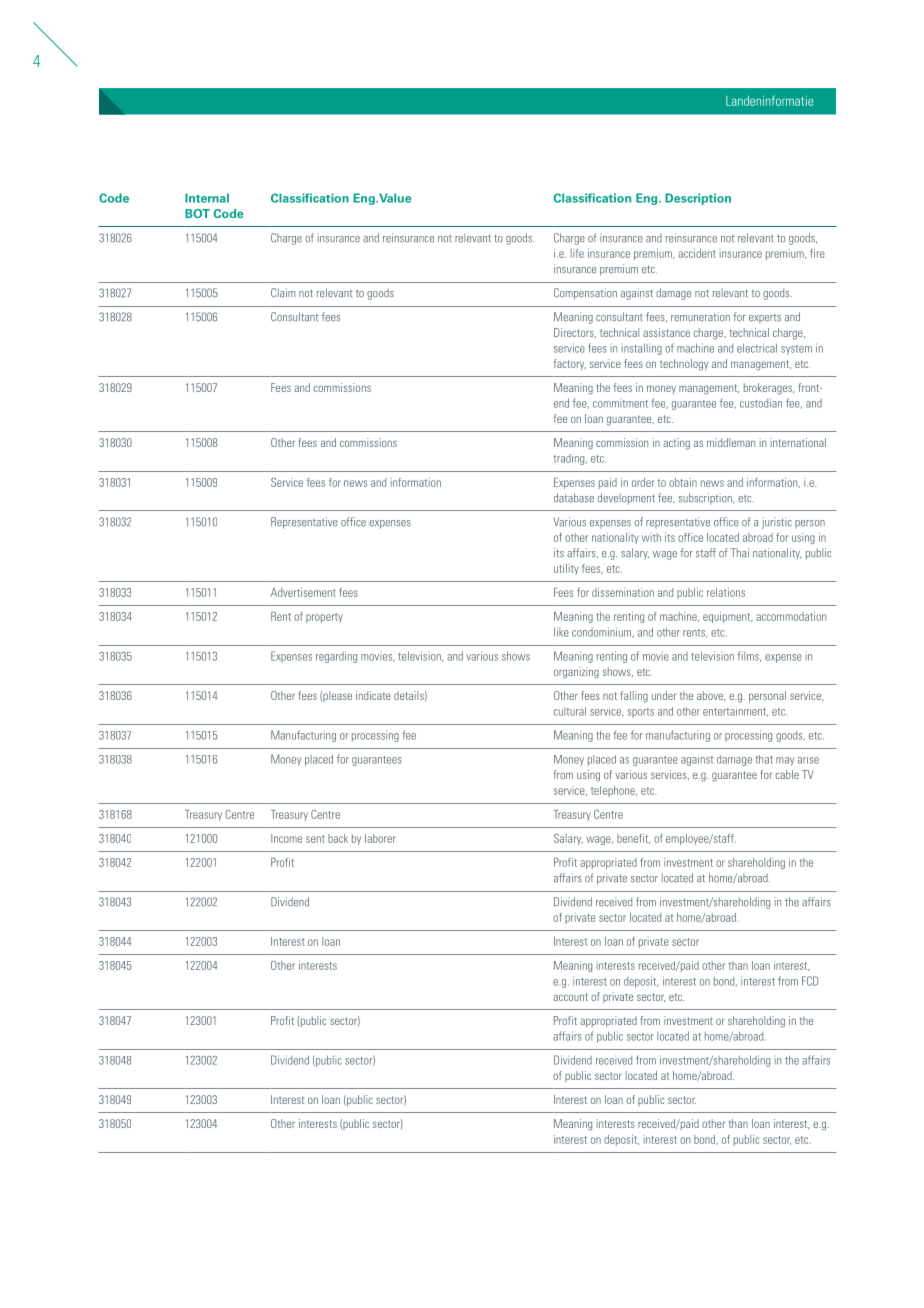 The width and height of the screenshot is (924, 1308). What do you see at coordinates (574, 498) in the screenshot?
I see `database` at bounding box center [574, 498].
